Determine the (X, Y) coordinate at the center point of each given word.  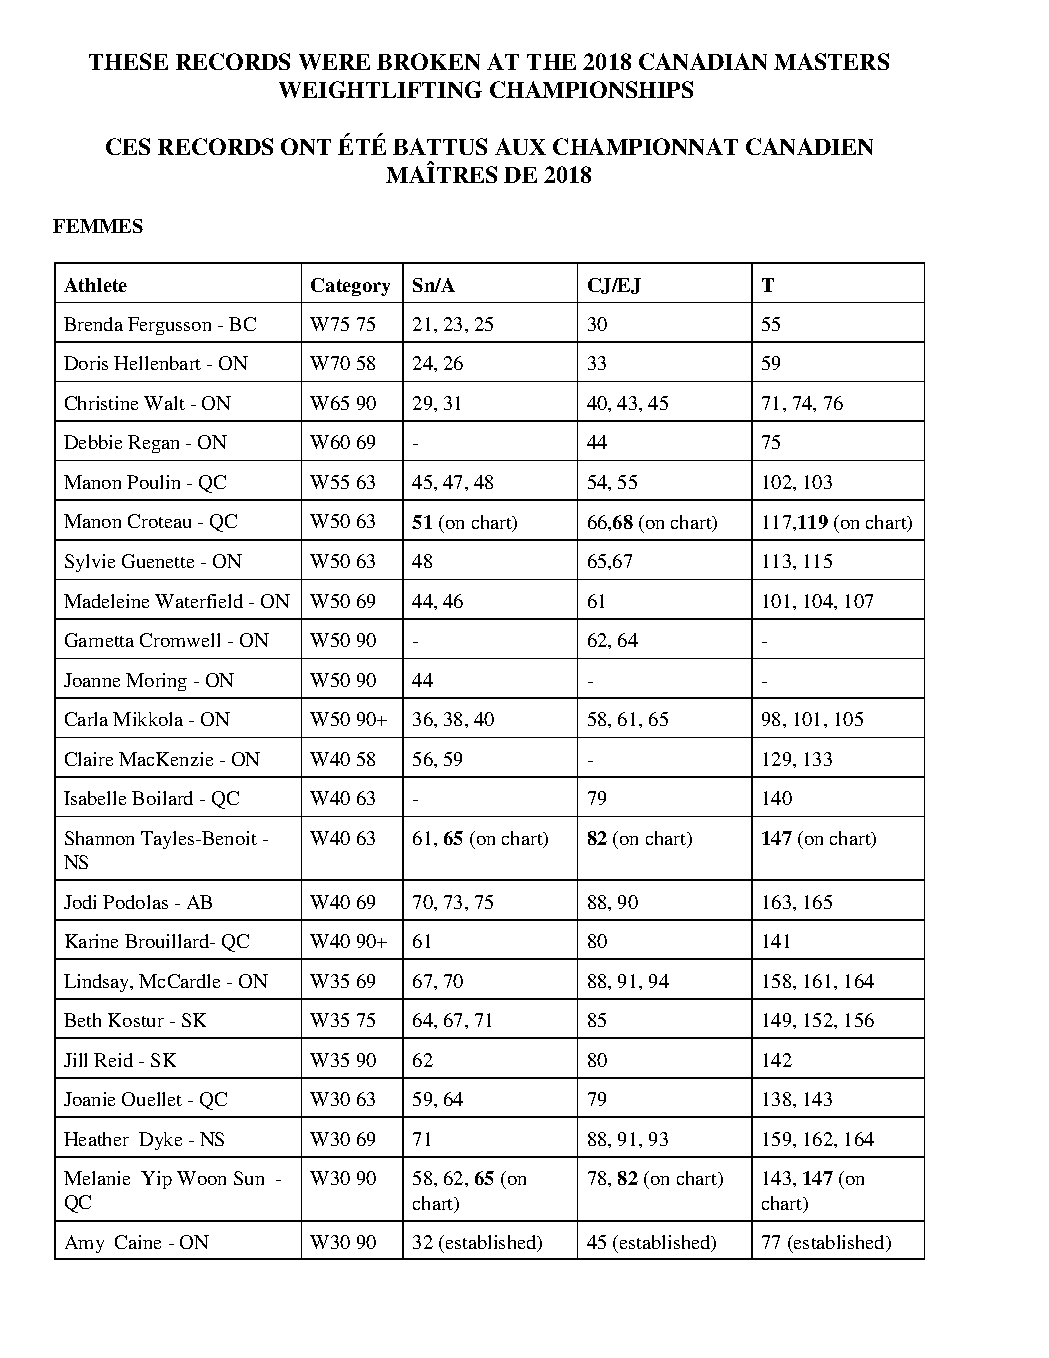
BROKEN (428, 61)
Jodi (80, 902)
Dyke (160, 1141)
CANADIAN (703, 61)
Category (350, 287)
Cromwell (180, 640)
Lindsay (98, 983)
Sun (249, 1178)
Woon (201, 1178)
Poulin (153, 482)
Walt (164, 403)
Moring (156, 682)
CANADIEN (809, 146)
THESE (128, 61)
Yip (156, 1180)
